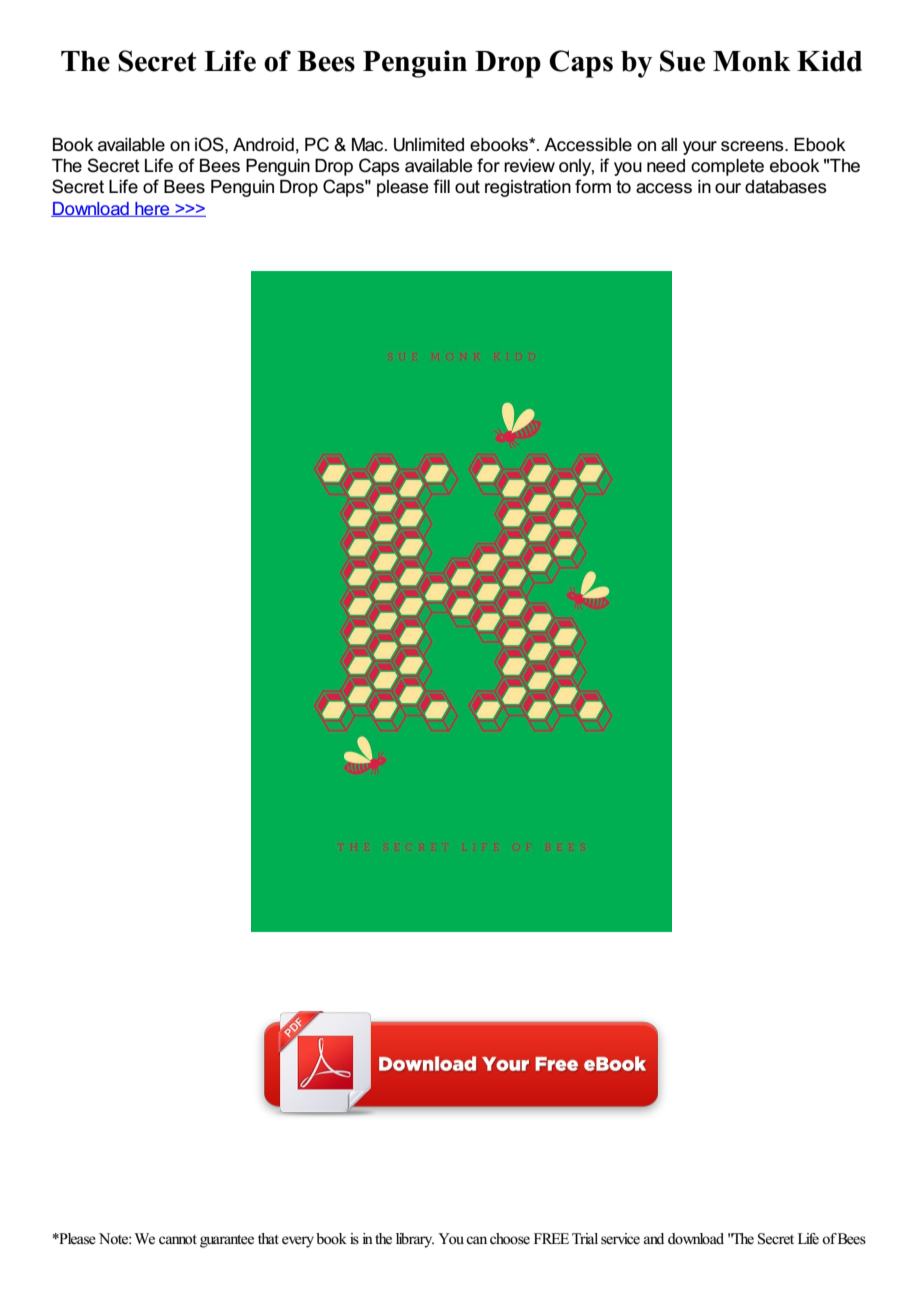 This page has height=1308, width=924. Describe the element at coordinates (752, 61) in the page. I see `Monk` at that location.
